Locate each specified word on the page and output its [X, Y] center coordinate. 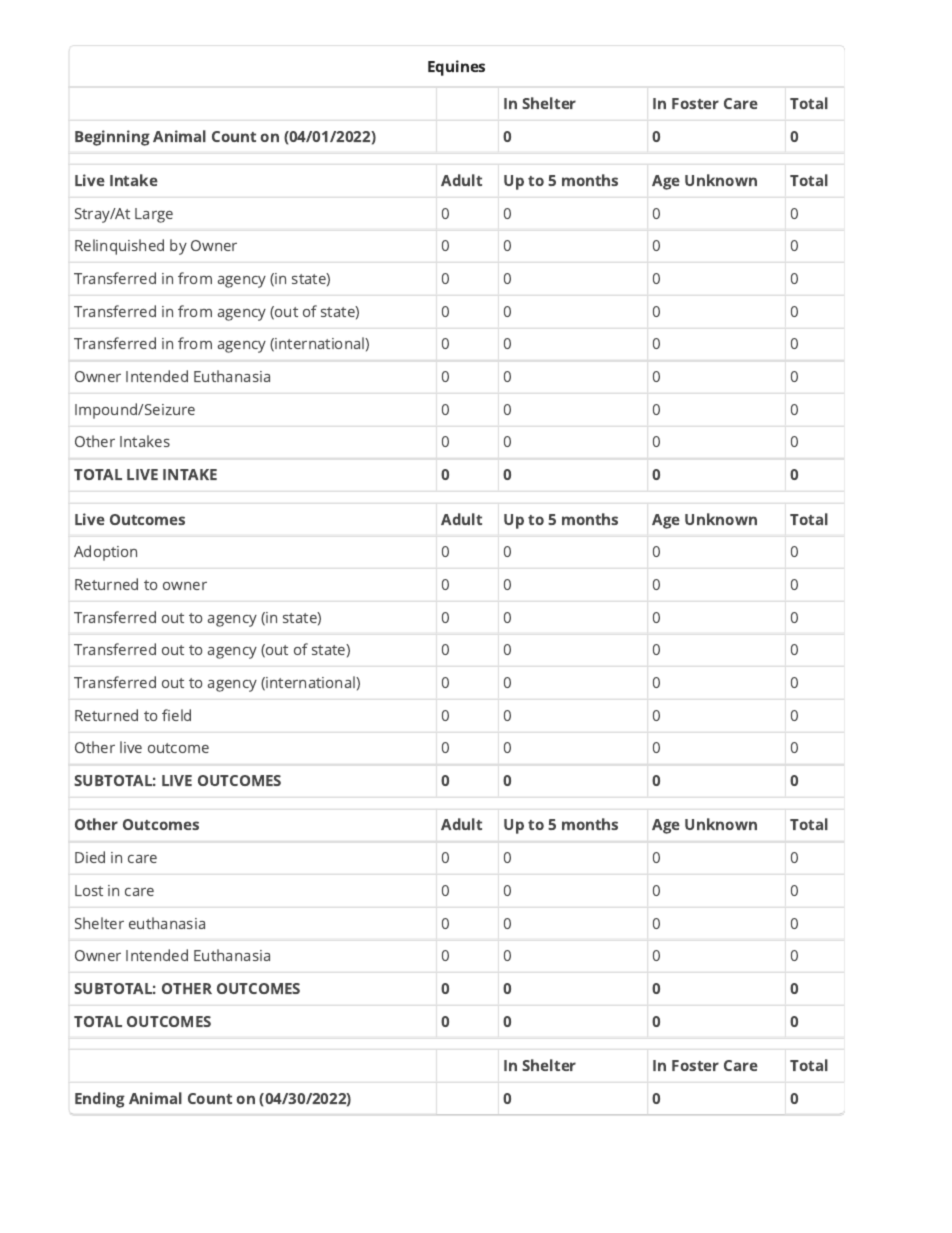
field [176, 715]
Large [154, 215]
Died [90, 857]
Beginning [112, 138]
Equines [456, 68]
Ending [100, 1100]
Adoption [105, 553]
